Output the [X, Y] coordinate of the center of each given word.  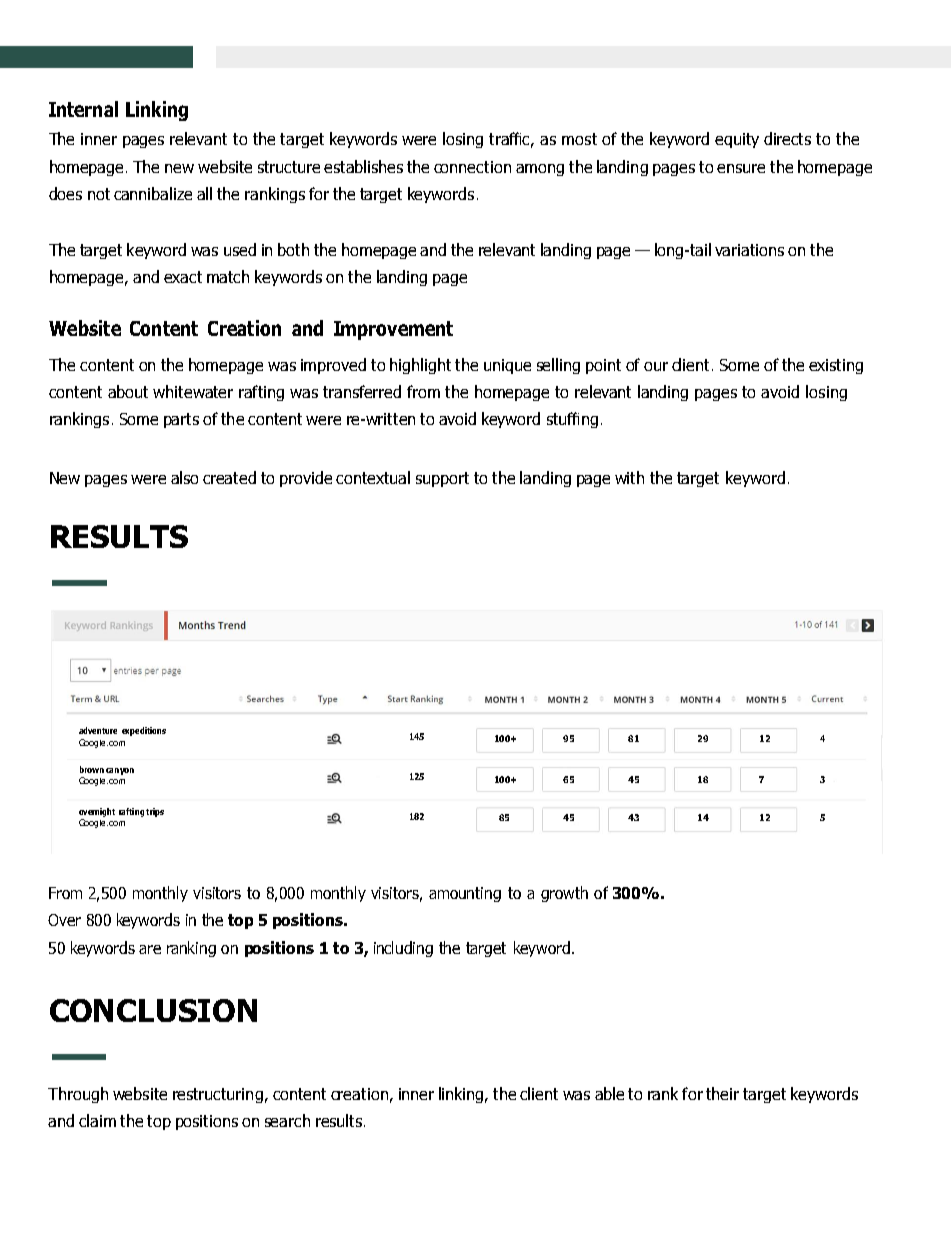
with [629, 477]
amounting [465, 894]
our [656, 366]
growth [564, 894]
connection [472, 167]
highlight [420, 366]
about [128, 391]
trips [155, 812]
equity [737, 140]
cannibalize [153, 193]
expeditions [144, 731]
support [442, 479]
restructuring [218, 1095]
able [609, 1093]
